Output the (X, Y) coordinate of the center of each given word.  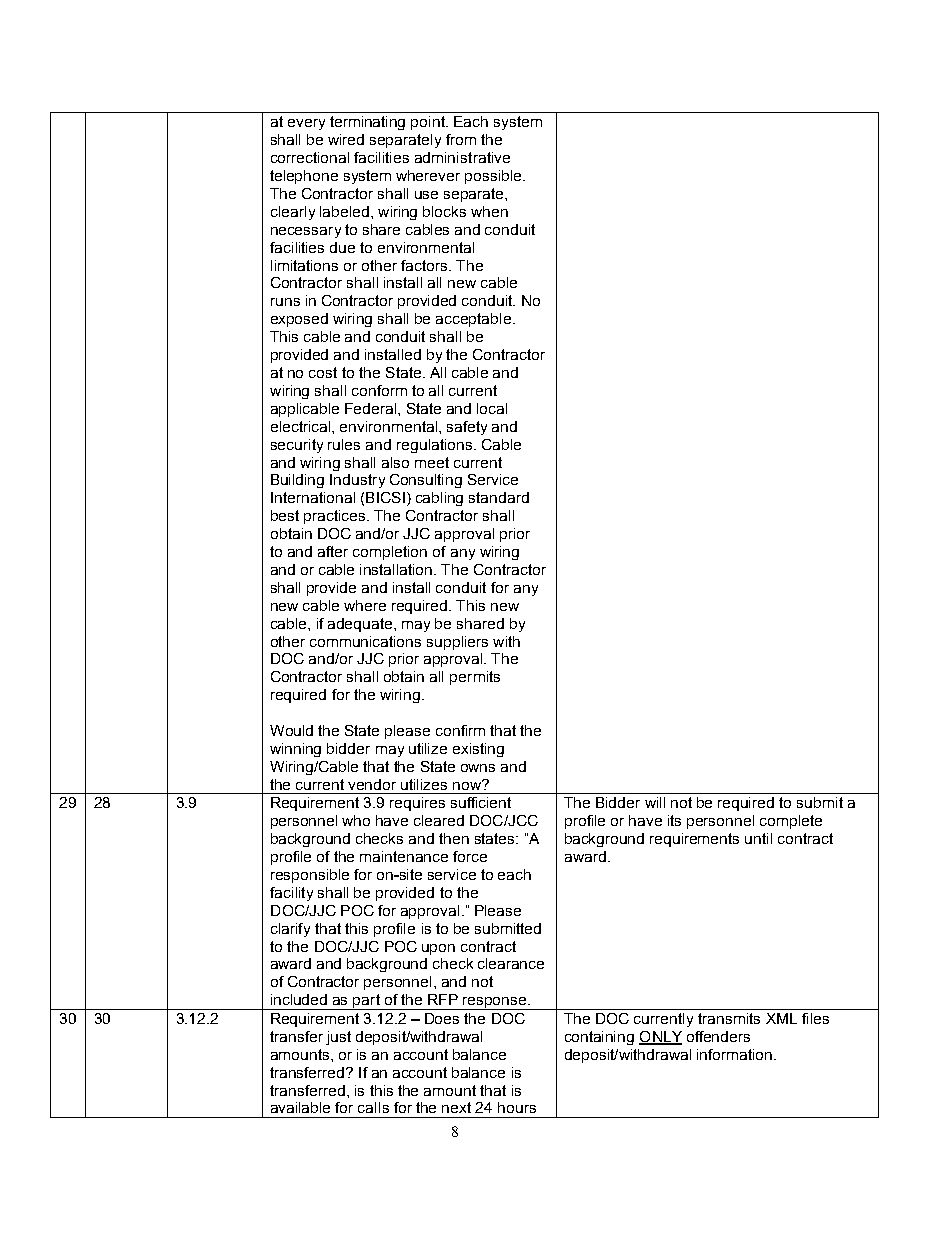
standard (499, 497)
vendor (372, 784)
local (492, 408)
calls (373, 1107)
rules (344, 444)
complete (791, 822)
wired (346, 139)
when (489, 211)
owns (478, 768)
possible (494, 177)
